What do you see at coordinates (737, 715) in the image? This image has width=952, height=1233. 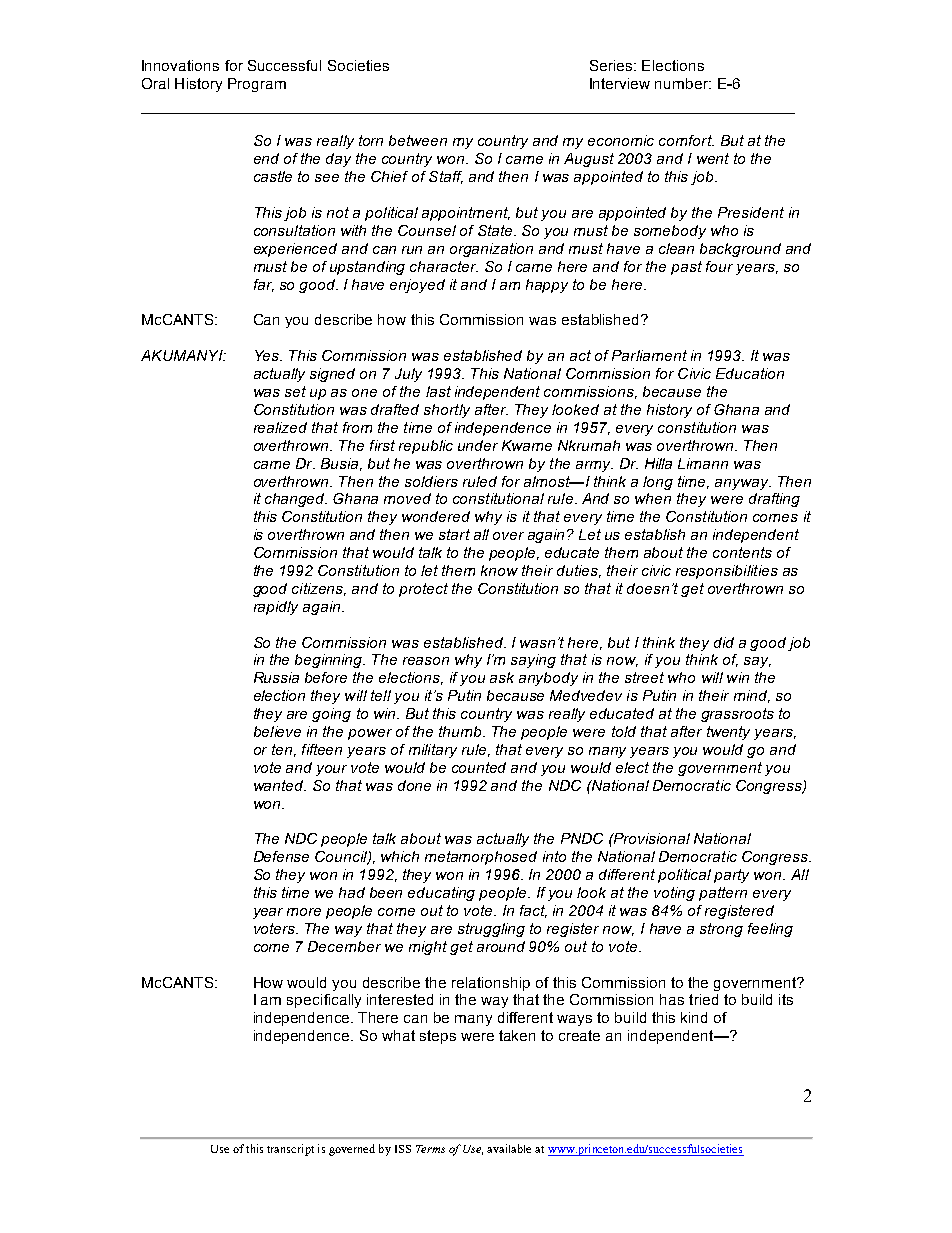 I see `grassroots` at bounding box center [737, 715].
